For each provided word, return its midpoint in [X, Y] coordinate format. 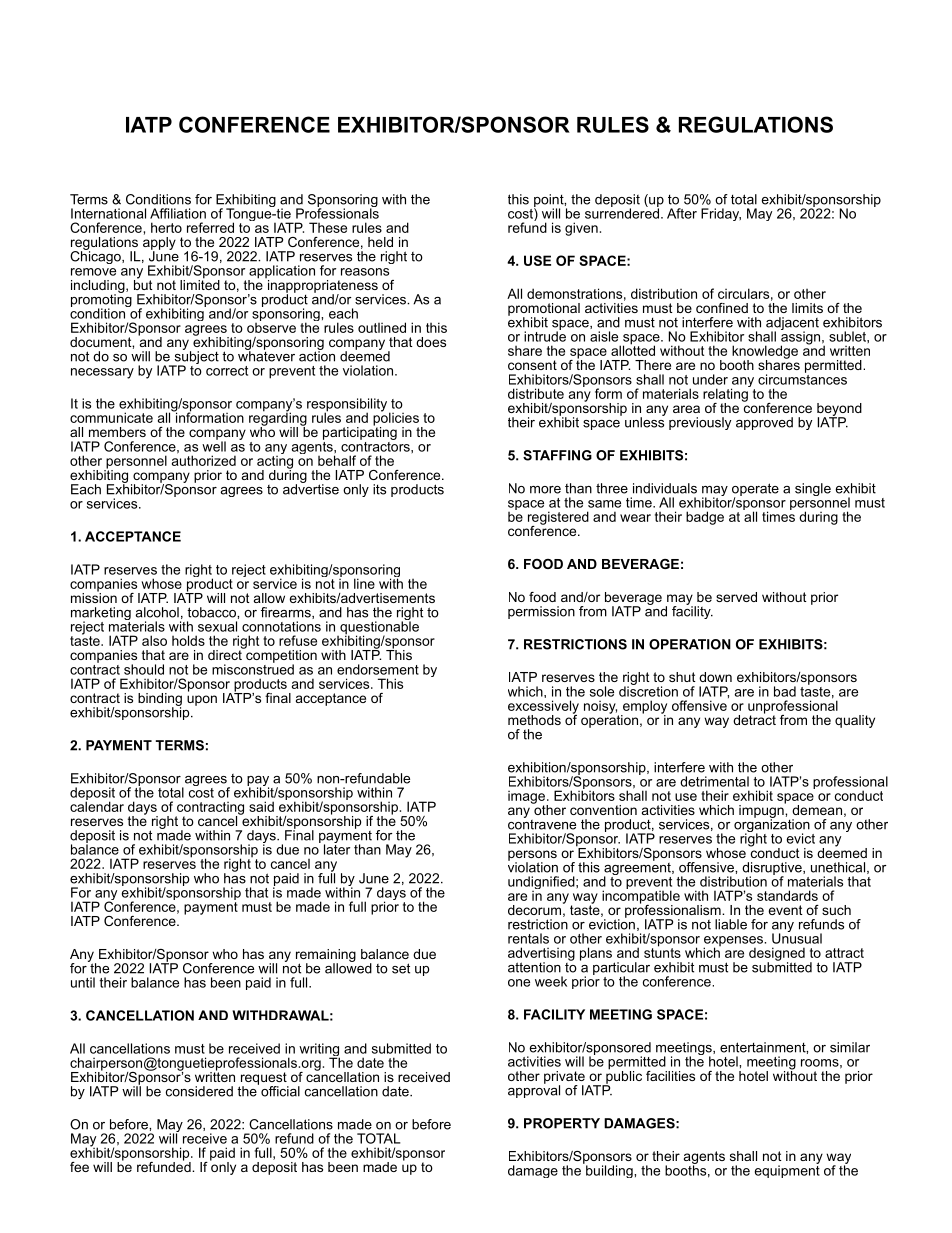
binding [160, 700]
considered [199, 1091]
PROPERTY [562, 1123]
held [380, 242]
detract [754, 718]
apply [159, 243]
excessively [543, 708]
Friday [721, 214]
